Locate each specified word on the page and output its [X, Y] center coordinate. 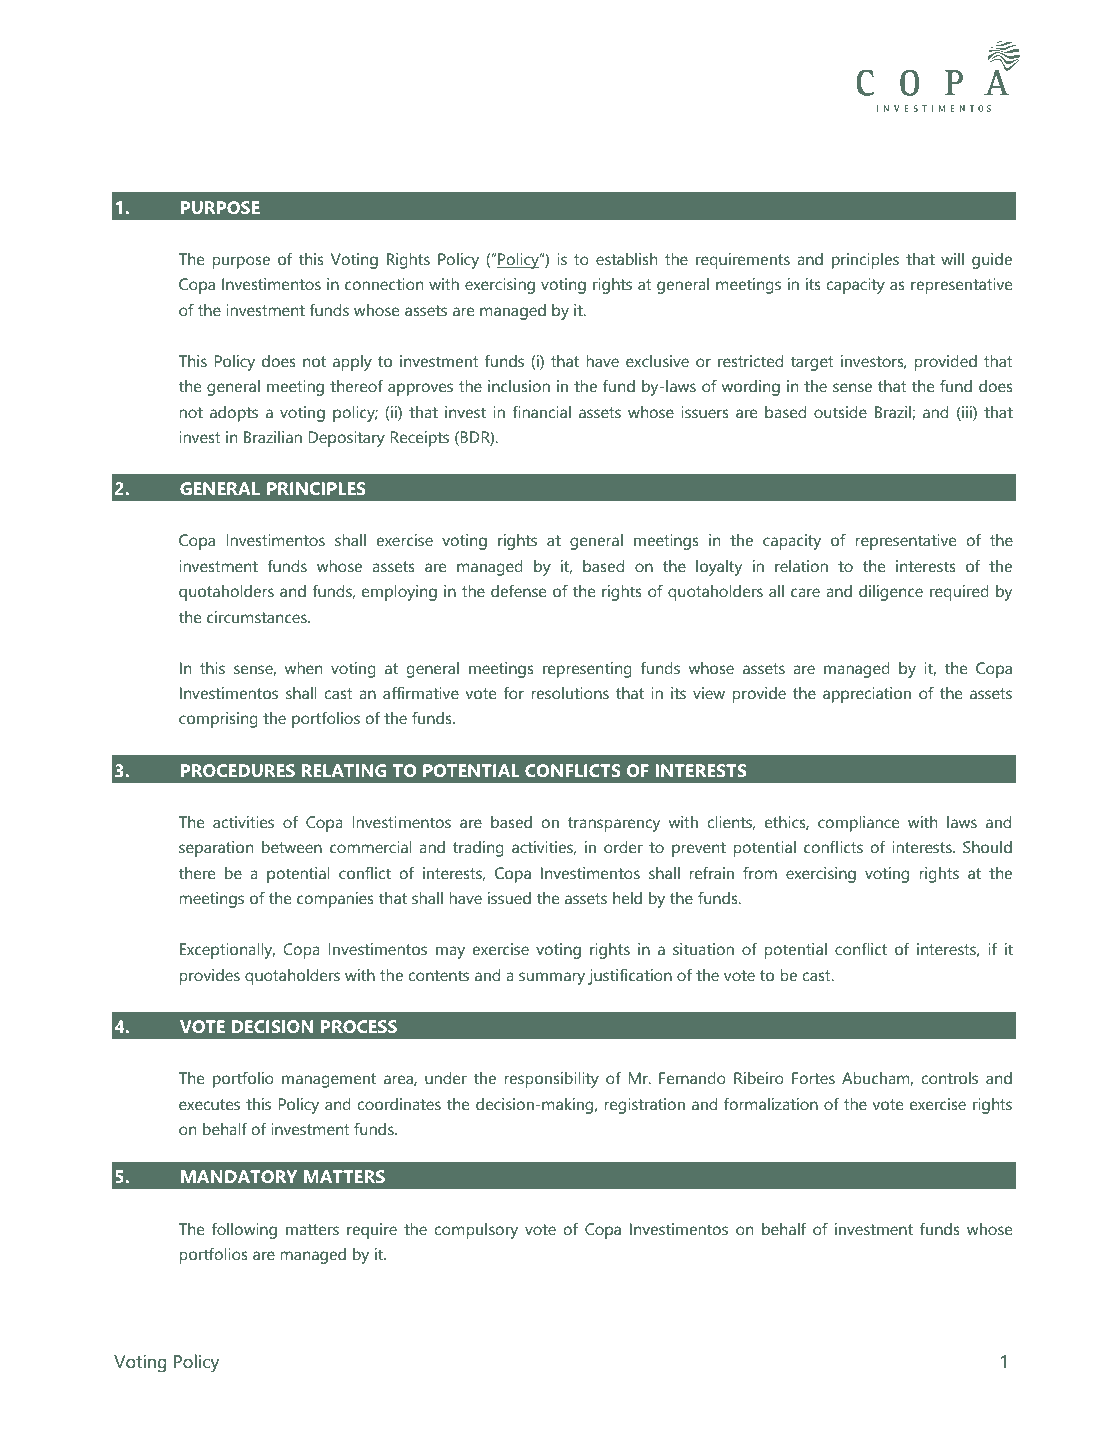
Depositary [346, 439]
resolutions [570, 693]
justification [630, 976]
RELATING [344, 770]
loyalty [719, 568]
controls [949, 1078]
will [952, 259]
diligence [891, 593]
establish [626, 259]
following [244, 1231]
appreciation [867, 695]
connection [384, 284]
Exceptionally [227, 951]
